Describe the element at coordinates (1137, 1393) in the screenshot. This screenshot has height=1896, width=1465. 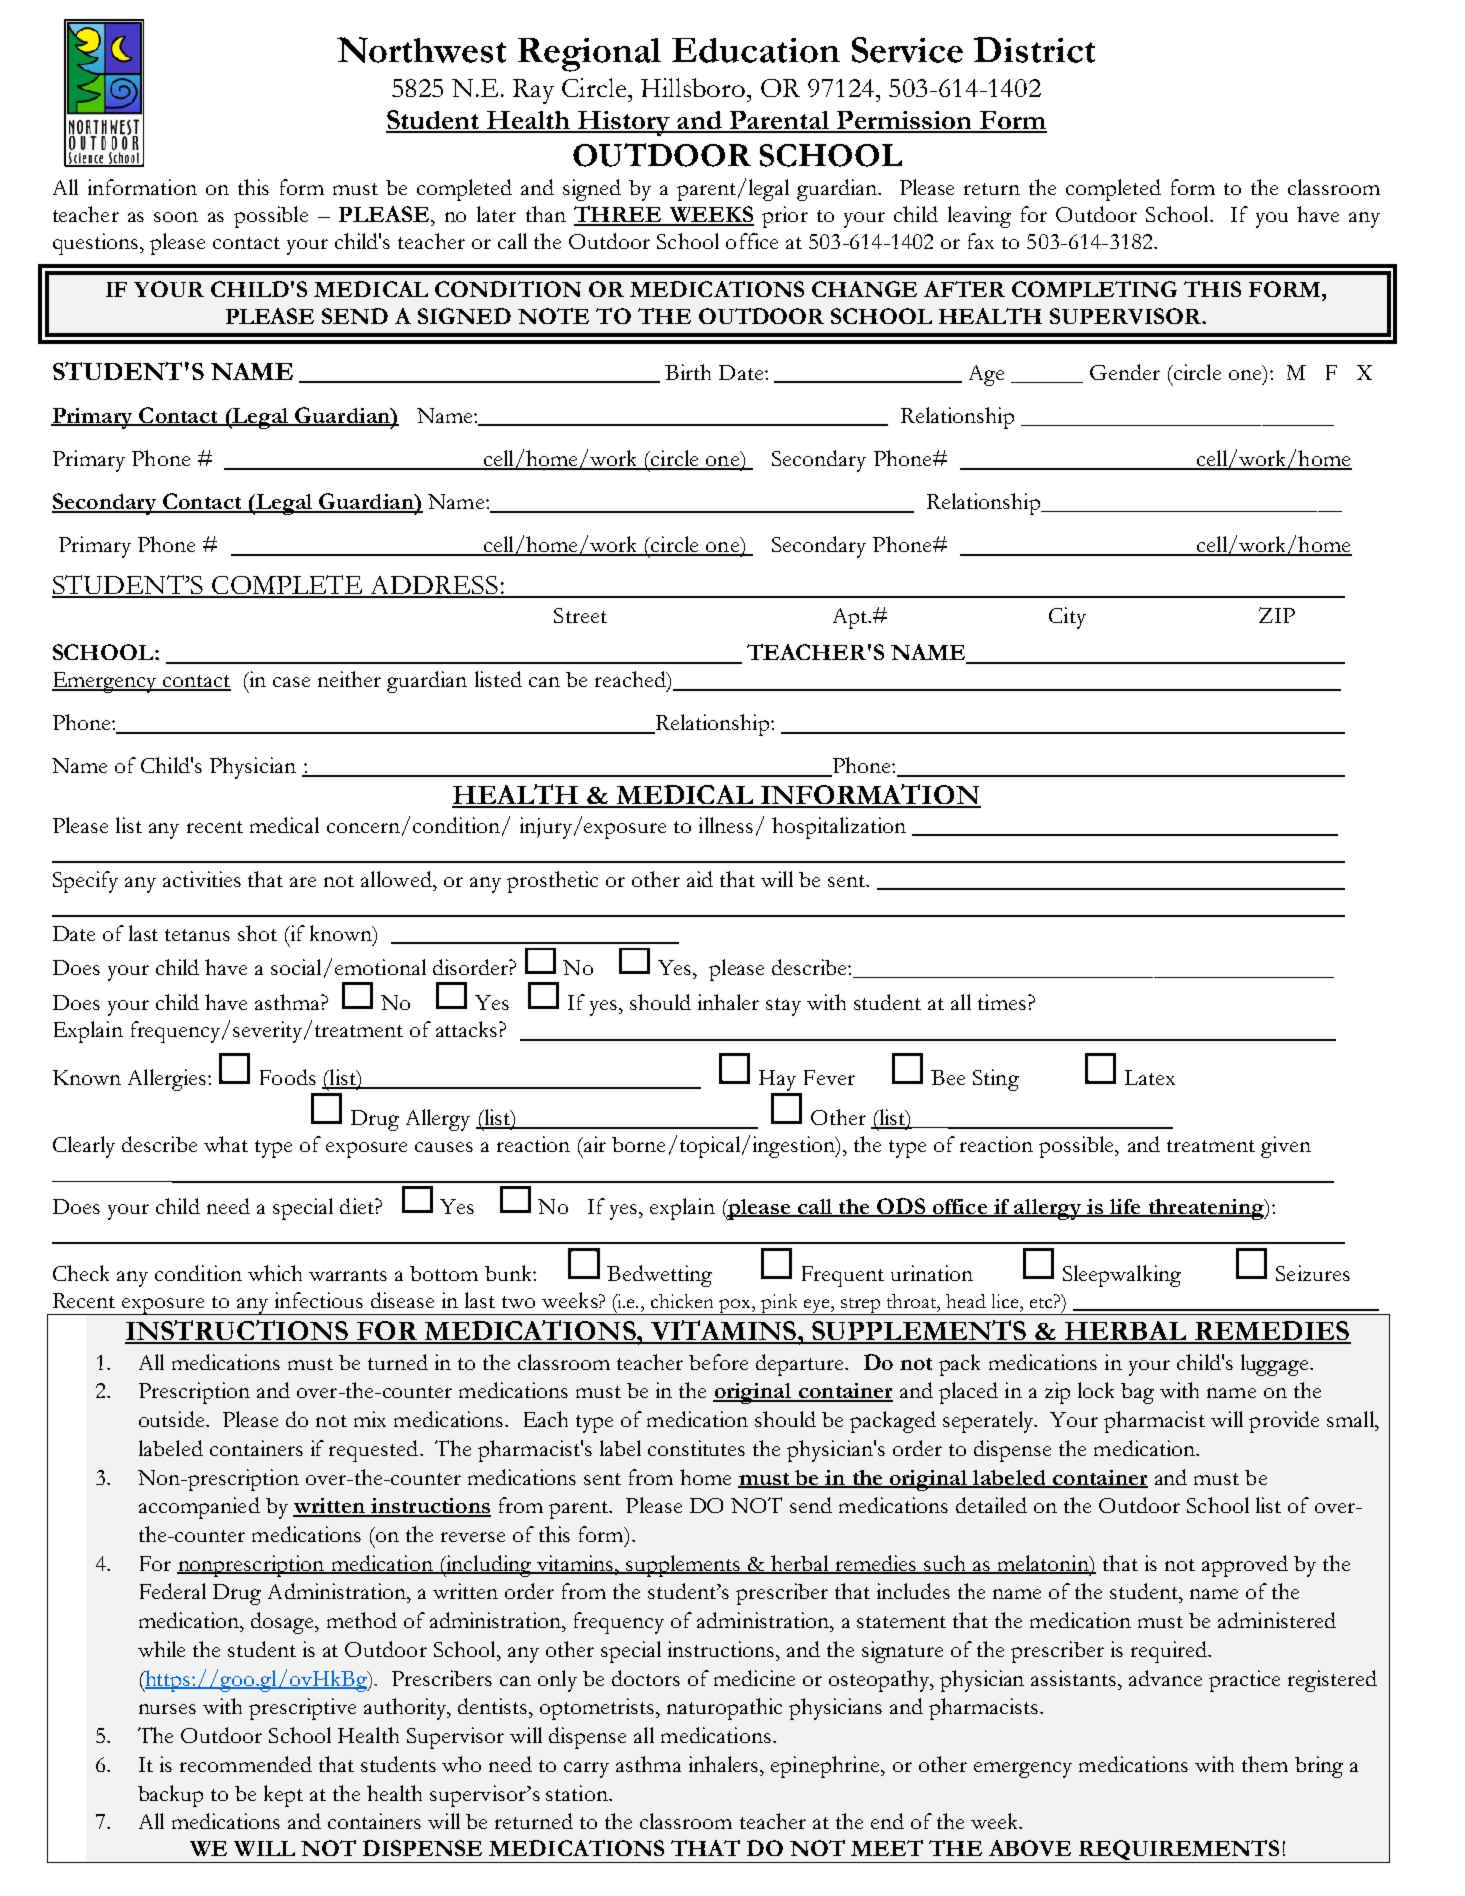
I see `bag` at that location.
